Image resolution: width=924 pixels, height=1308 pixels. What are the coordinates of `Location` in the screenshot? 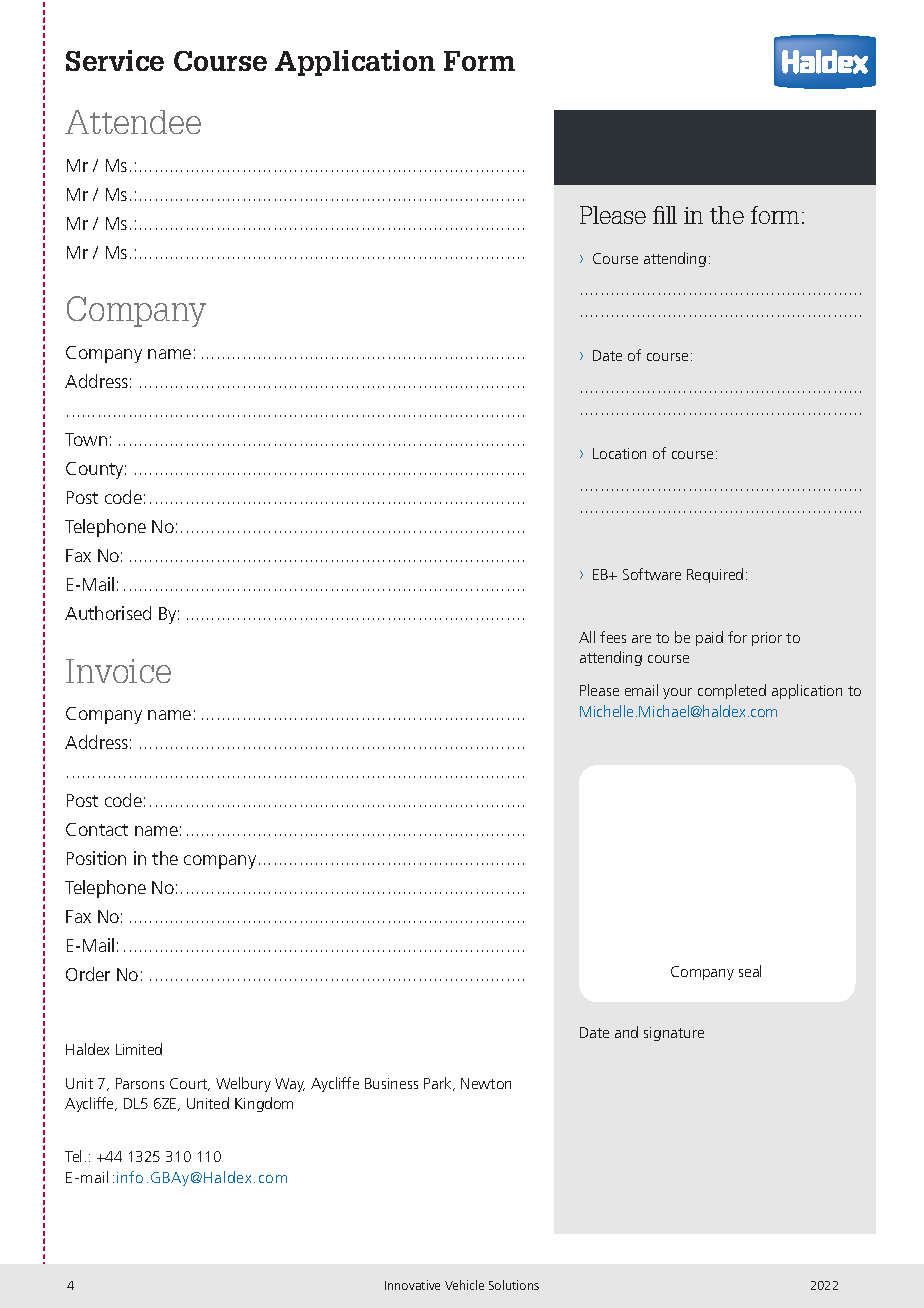 It's located at (619, 453).
